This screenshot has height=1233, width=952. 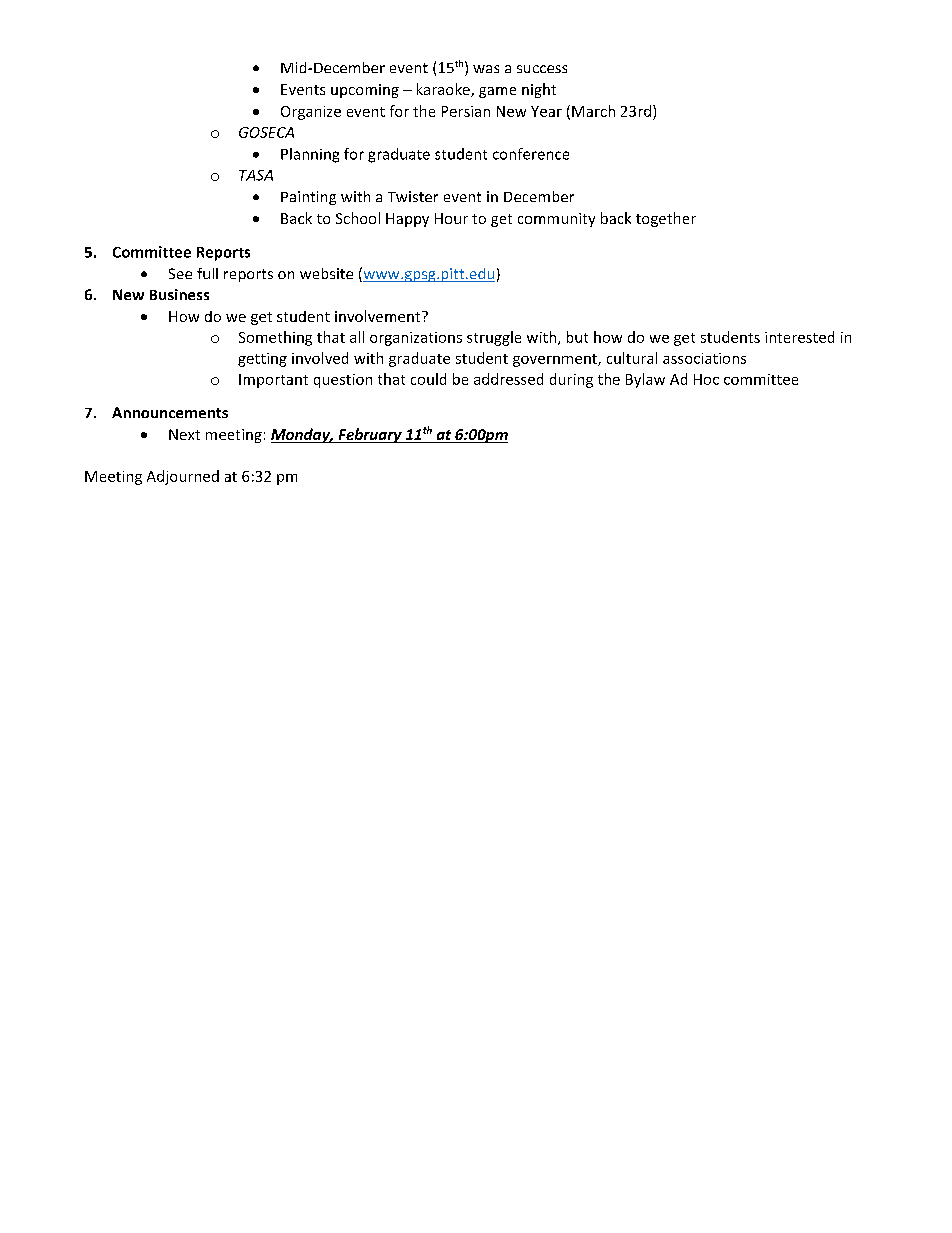 What do you see at coordinates (179, 294) in the screenshot?
I see `Business` at bounding box center [179, 294].
